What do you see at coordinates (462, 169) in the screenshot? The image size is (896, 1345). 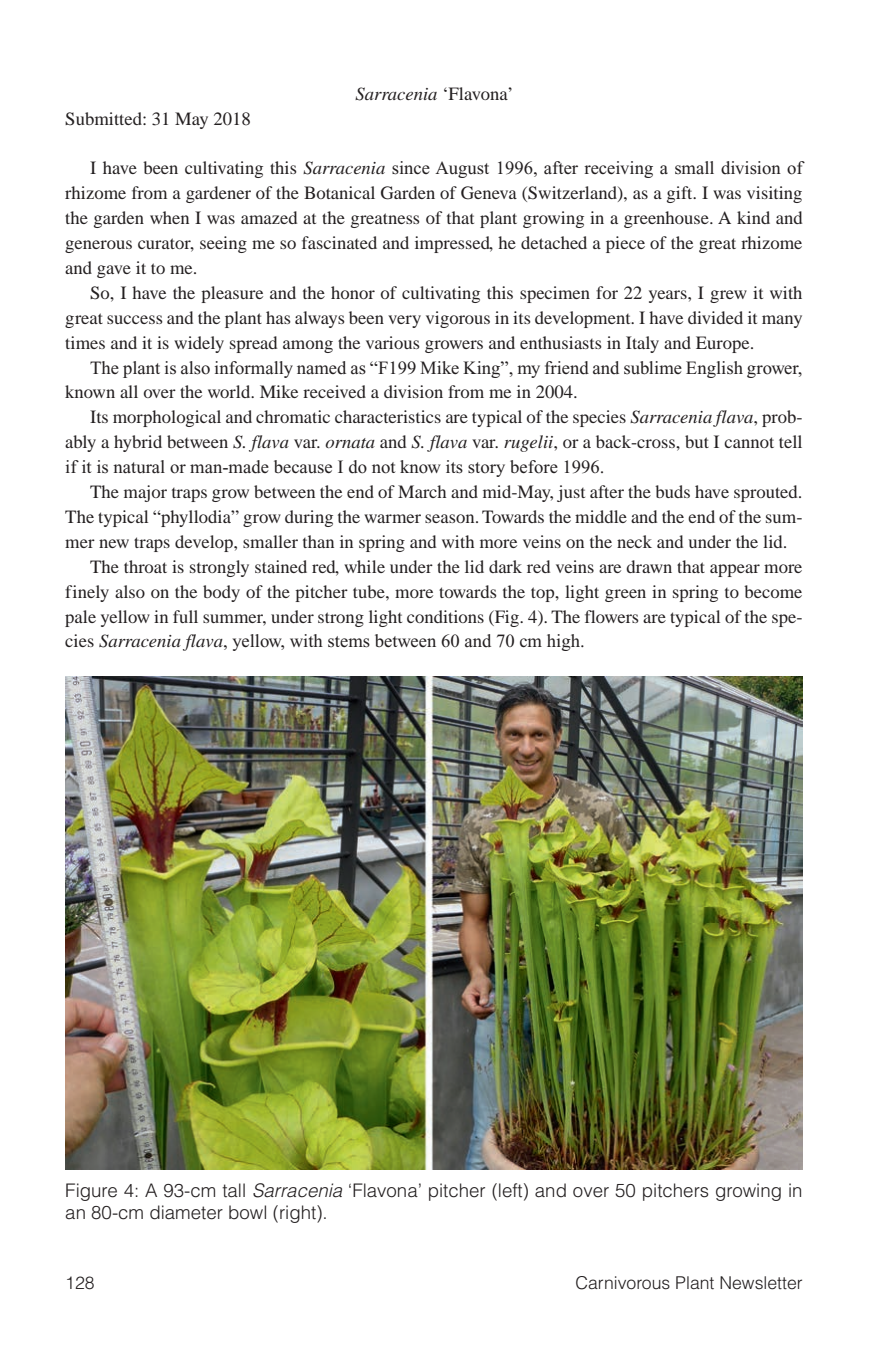 I see `August` at bounding box center [462, 169].
